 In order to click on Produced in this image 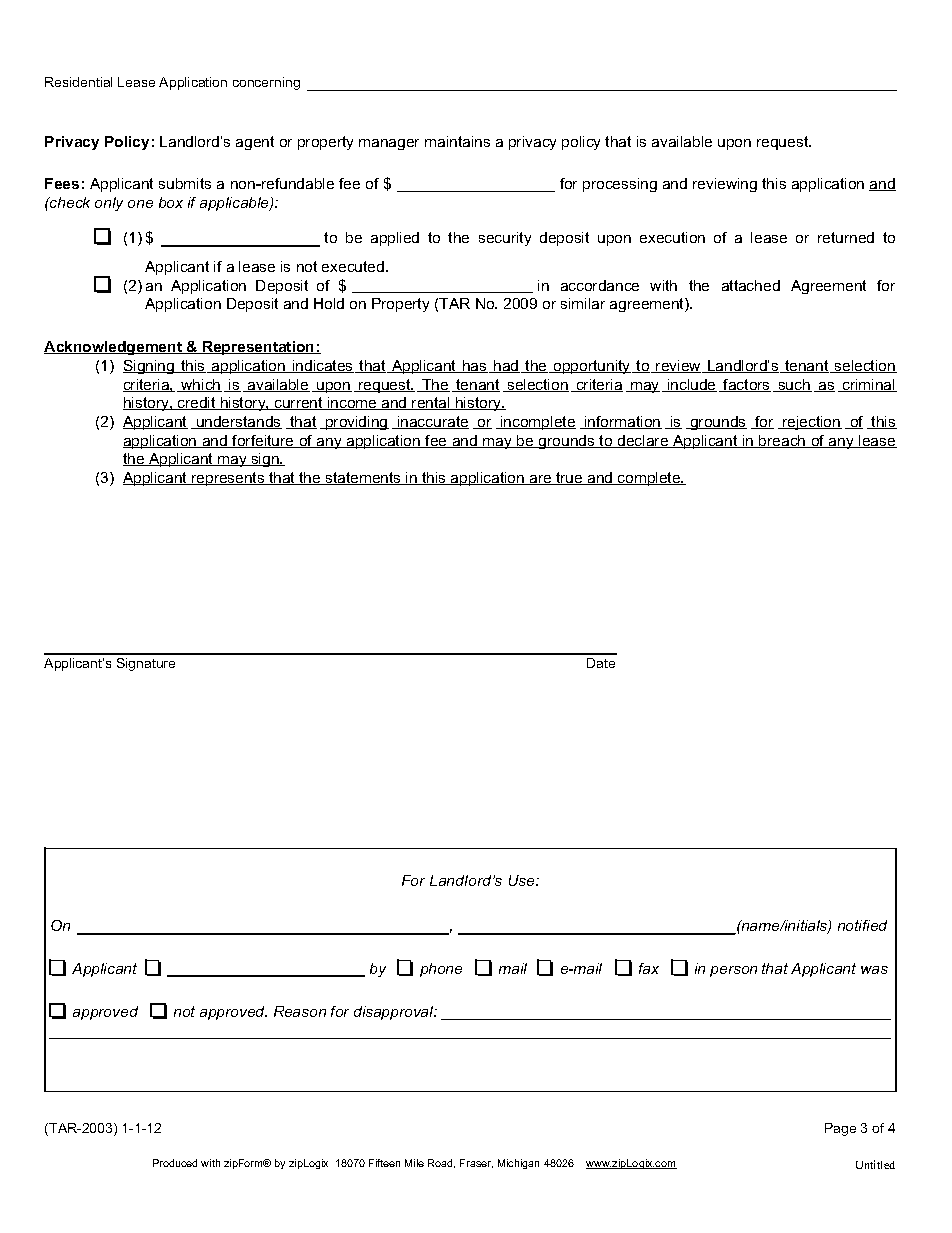, I will do `click(175, 1163)`.
